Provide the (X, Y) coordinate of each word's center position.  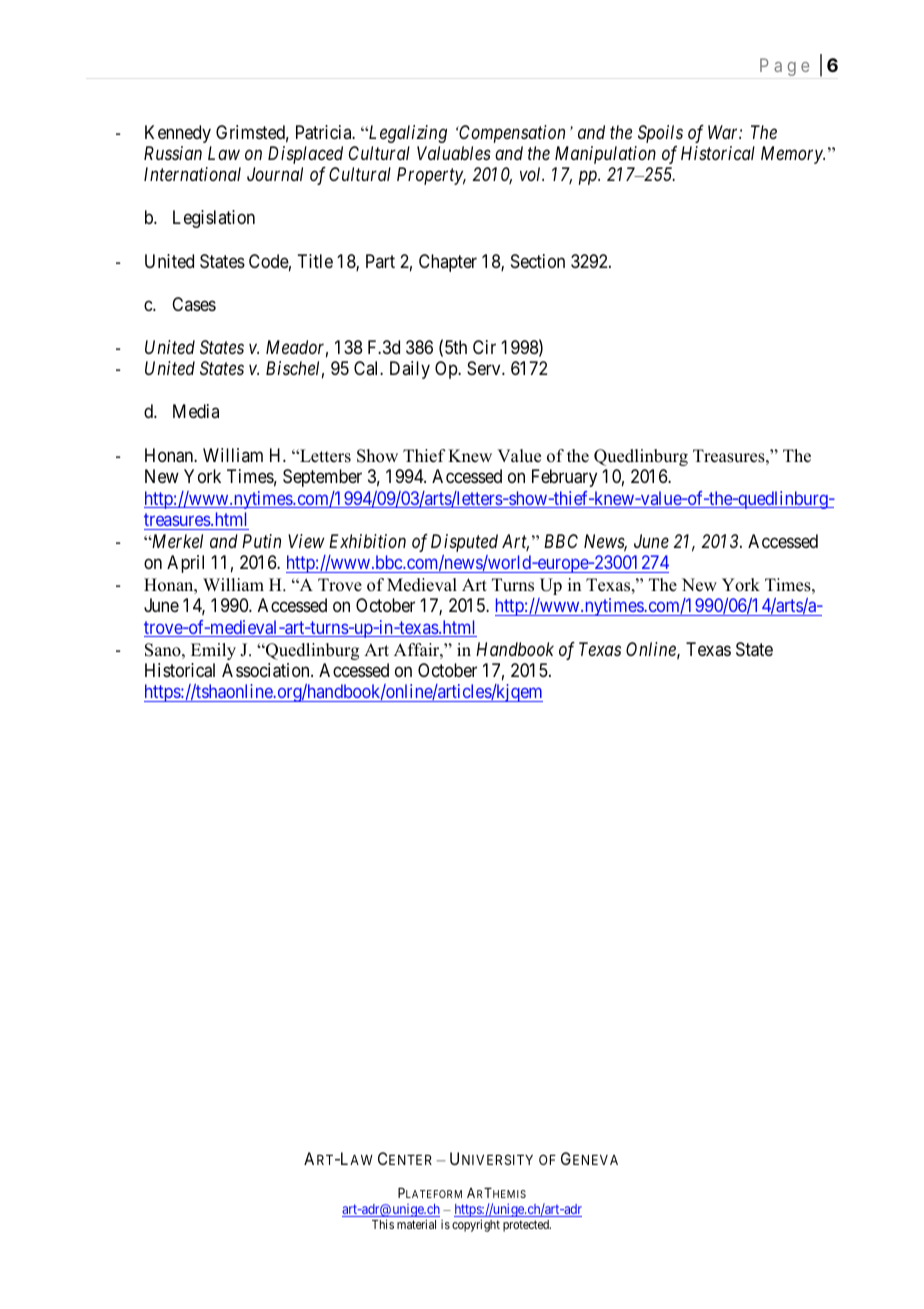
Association (267, 670)
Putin (261, 541)
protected (527, 1226)
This (383, 1224)
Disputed (464, 543)
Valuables (454, 153)
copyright (476, 1225)
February (564, 478)
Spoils (660, 134)
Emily (213, 651)
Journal (275, 174)
